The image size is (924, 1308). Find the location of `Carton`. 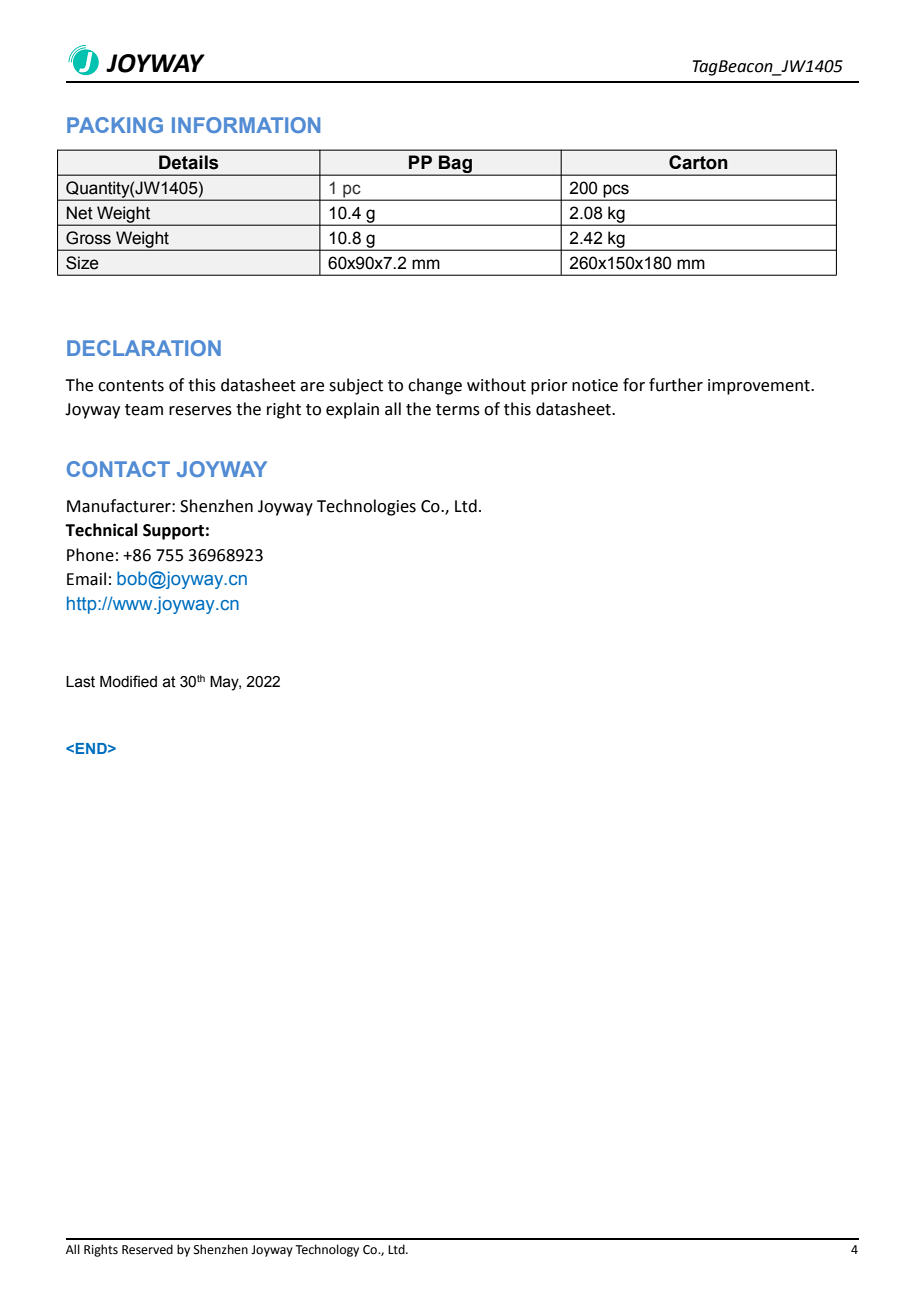

Carton is located at coordinates (698, 162).
